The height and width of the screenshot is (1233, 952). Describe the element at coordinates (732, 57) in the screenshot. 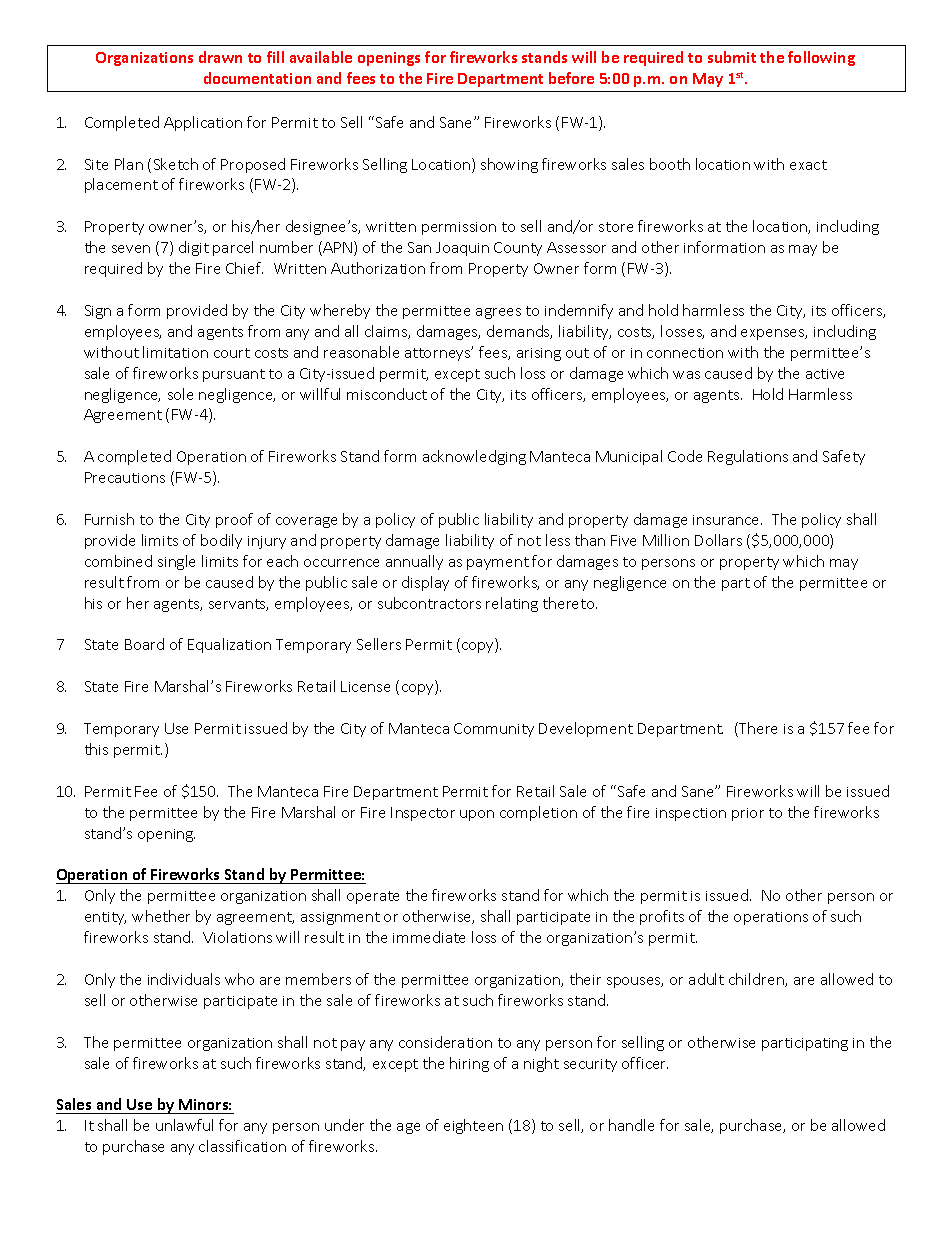

I see `submit` at that location.
